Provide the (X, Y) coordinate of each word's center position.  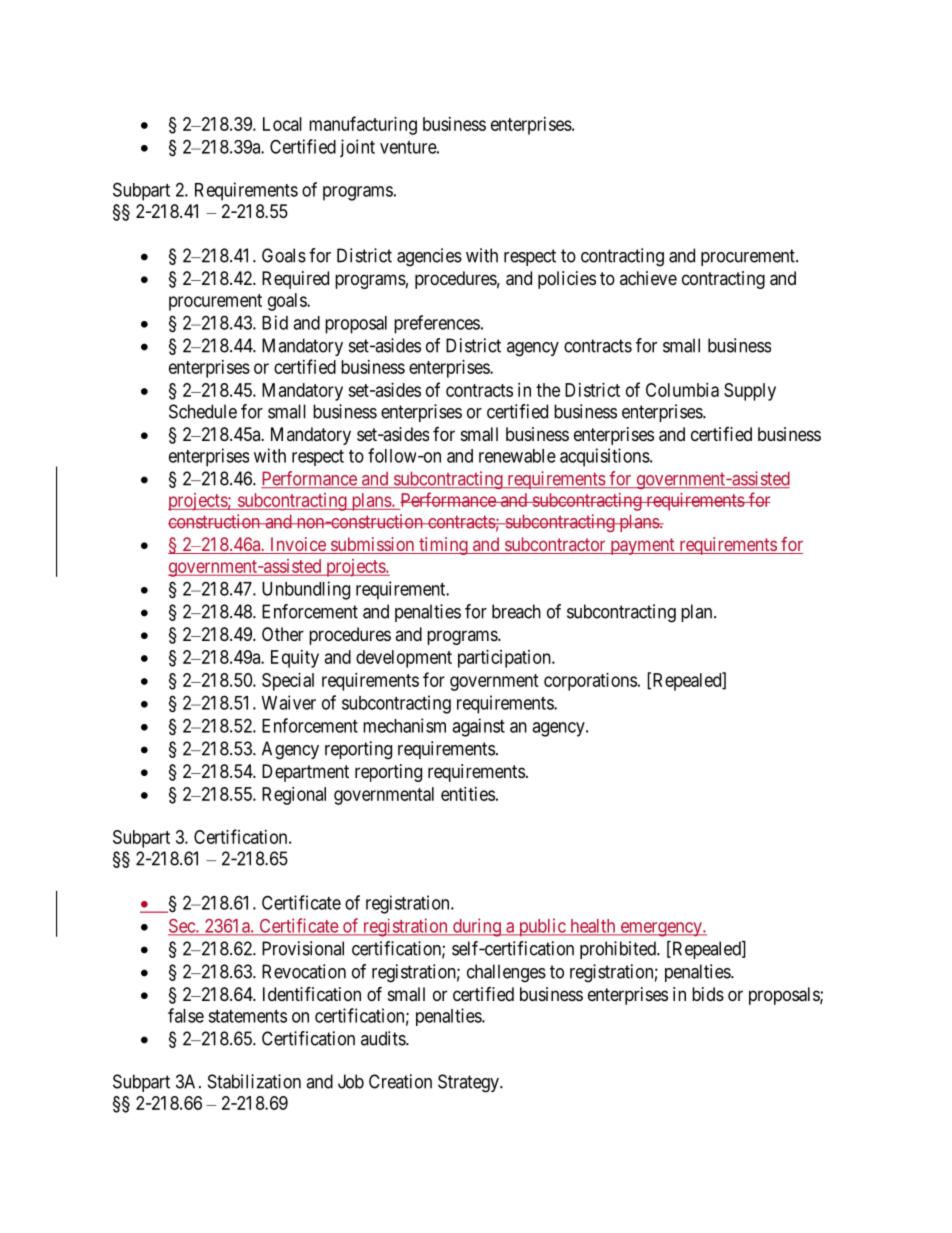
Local (282, 124)
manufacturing (363, 125)
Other (283, 634)
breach (516, 611)
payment (642, 546)
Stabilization (254, 1081)
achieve (648, 278)
